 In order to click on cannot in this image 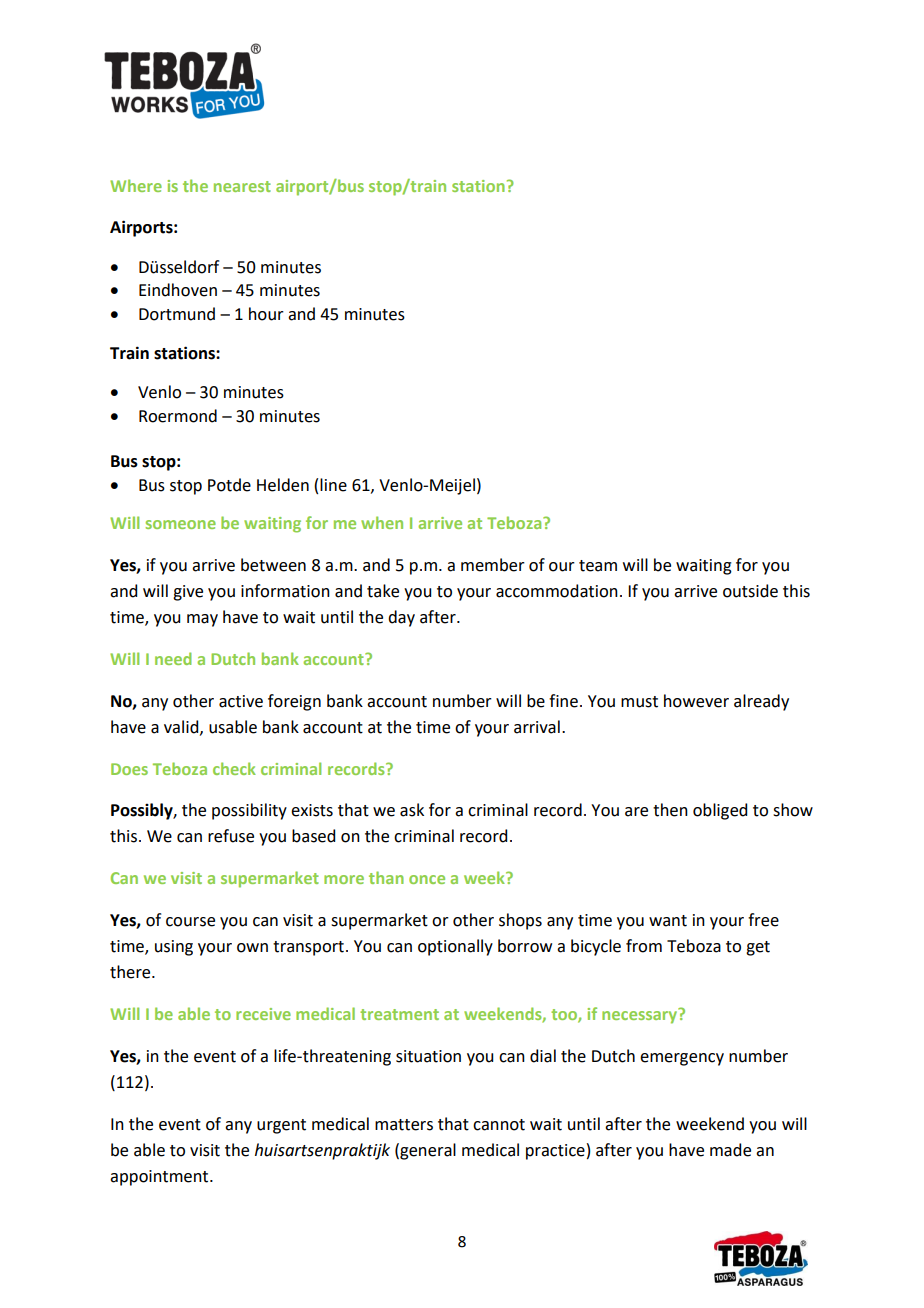, I will do `click(499, 1125)`.
